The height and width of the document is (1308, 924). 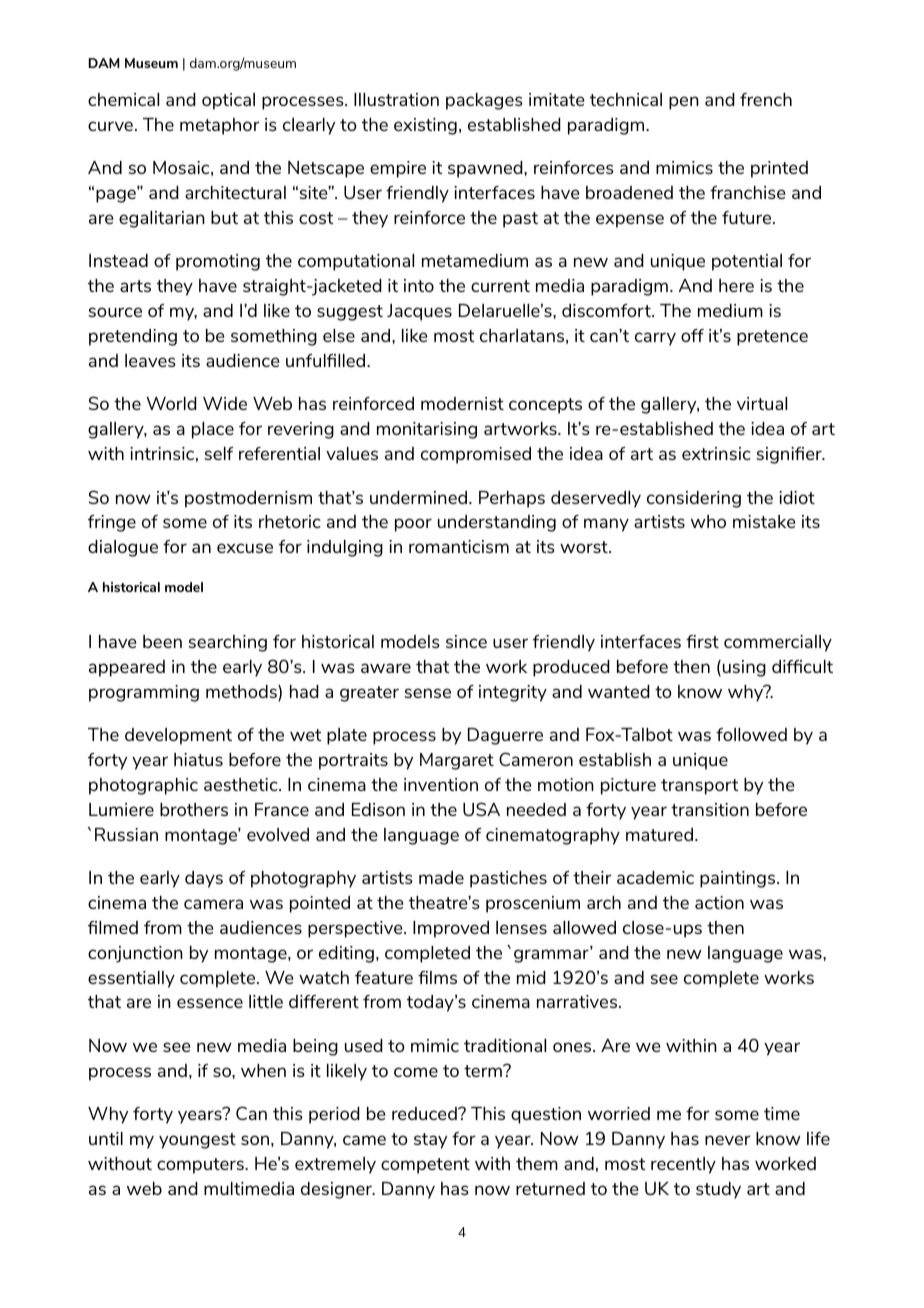 What do you see at coordinates (201, 1166) in the document?
I see `computers` at bounding box center [201, 1166].
